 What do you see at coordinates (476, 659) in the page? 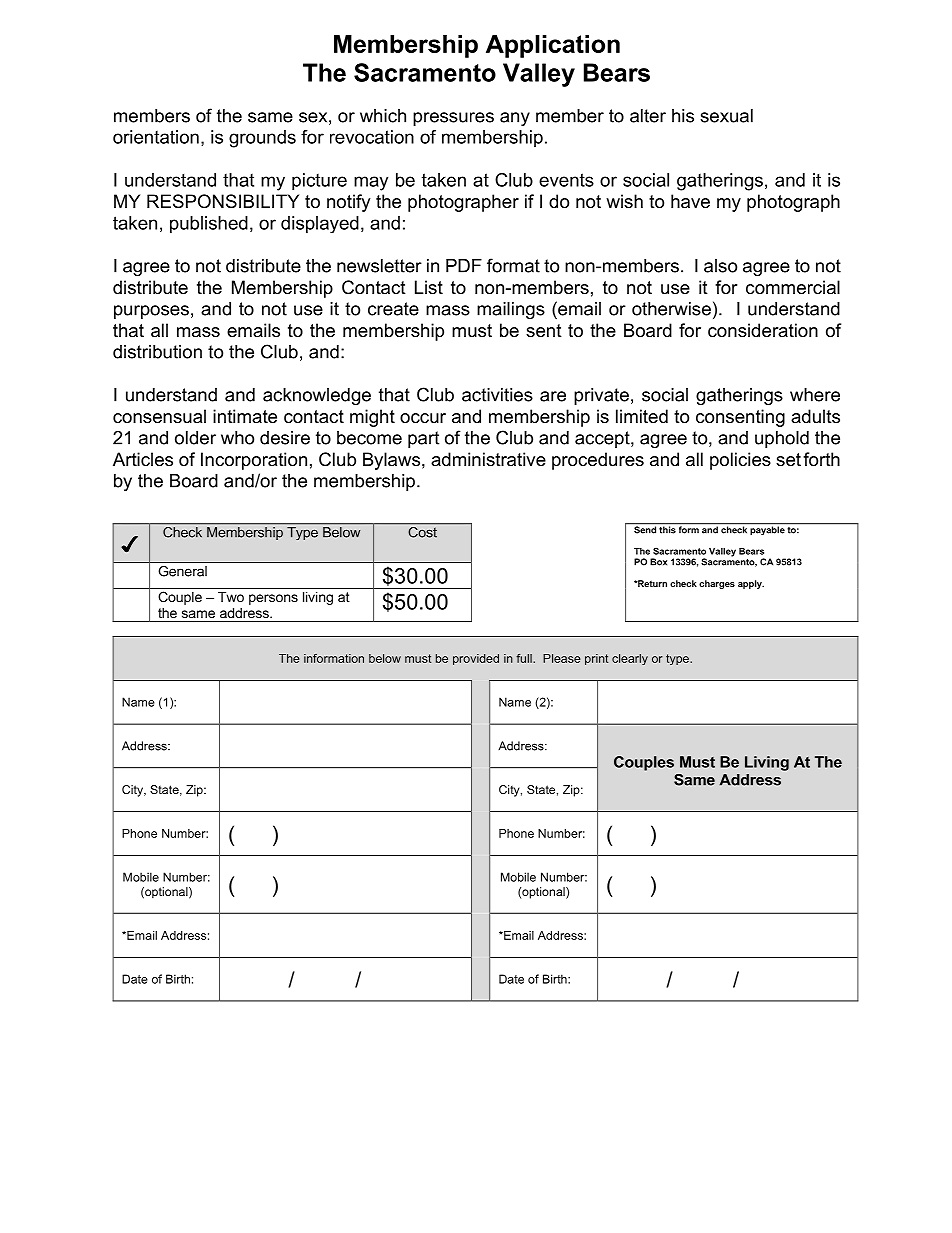
I see `provided` at bounding box center [476, 659].
